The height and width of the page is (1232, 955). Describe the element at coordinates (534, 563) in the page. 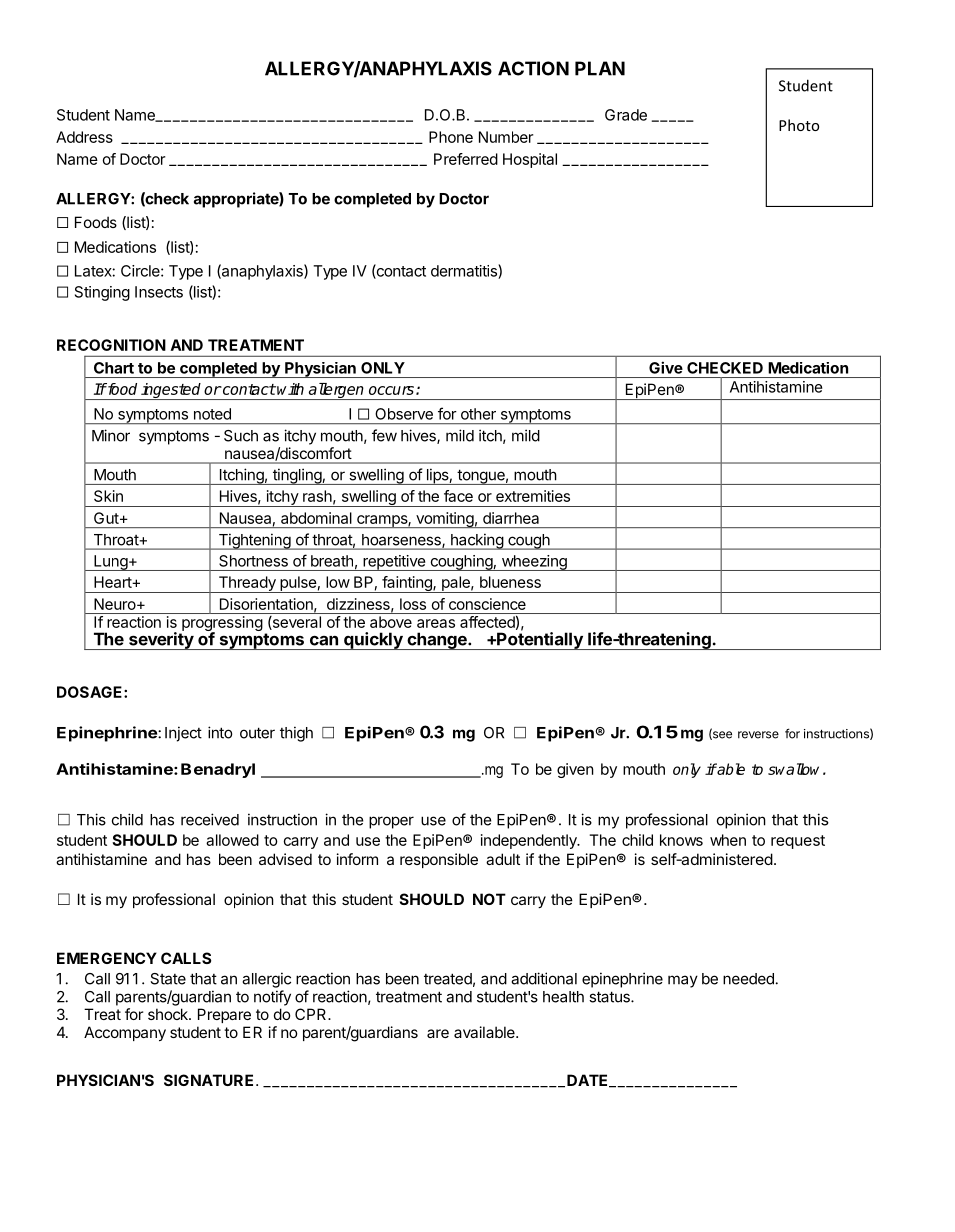

I see `wheezing` at that location.
